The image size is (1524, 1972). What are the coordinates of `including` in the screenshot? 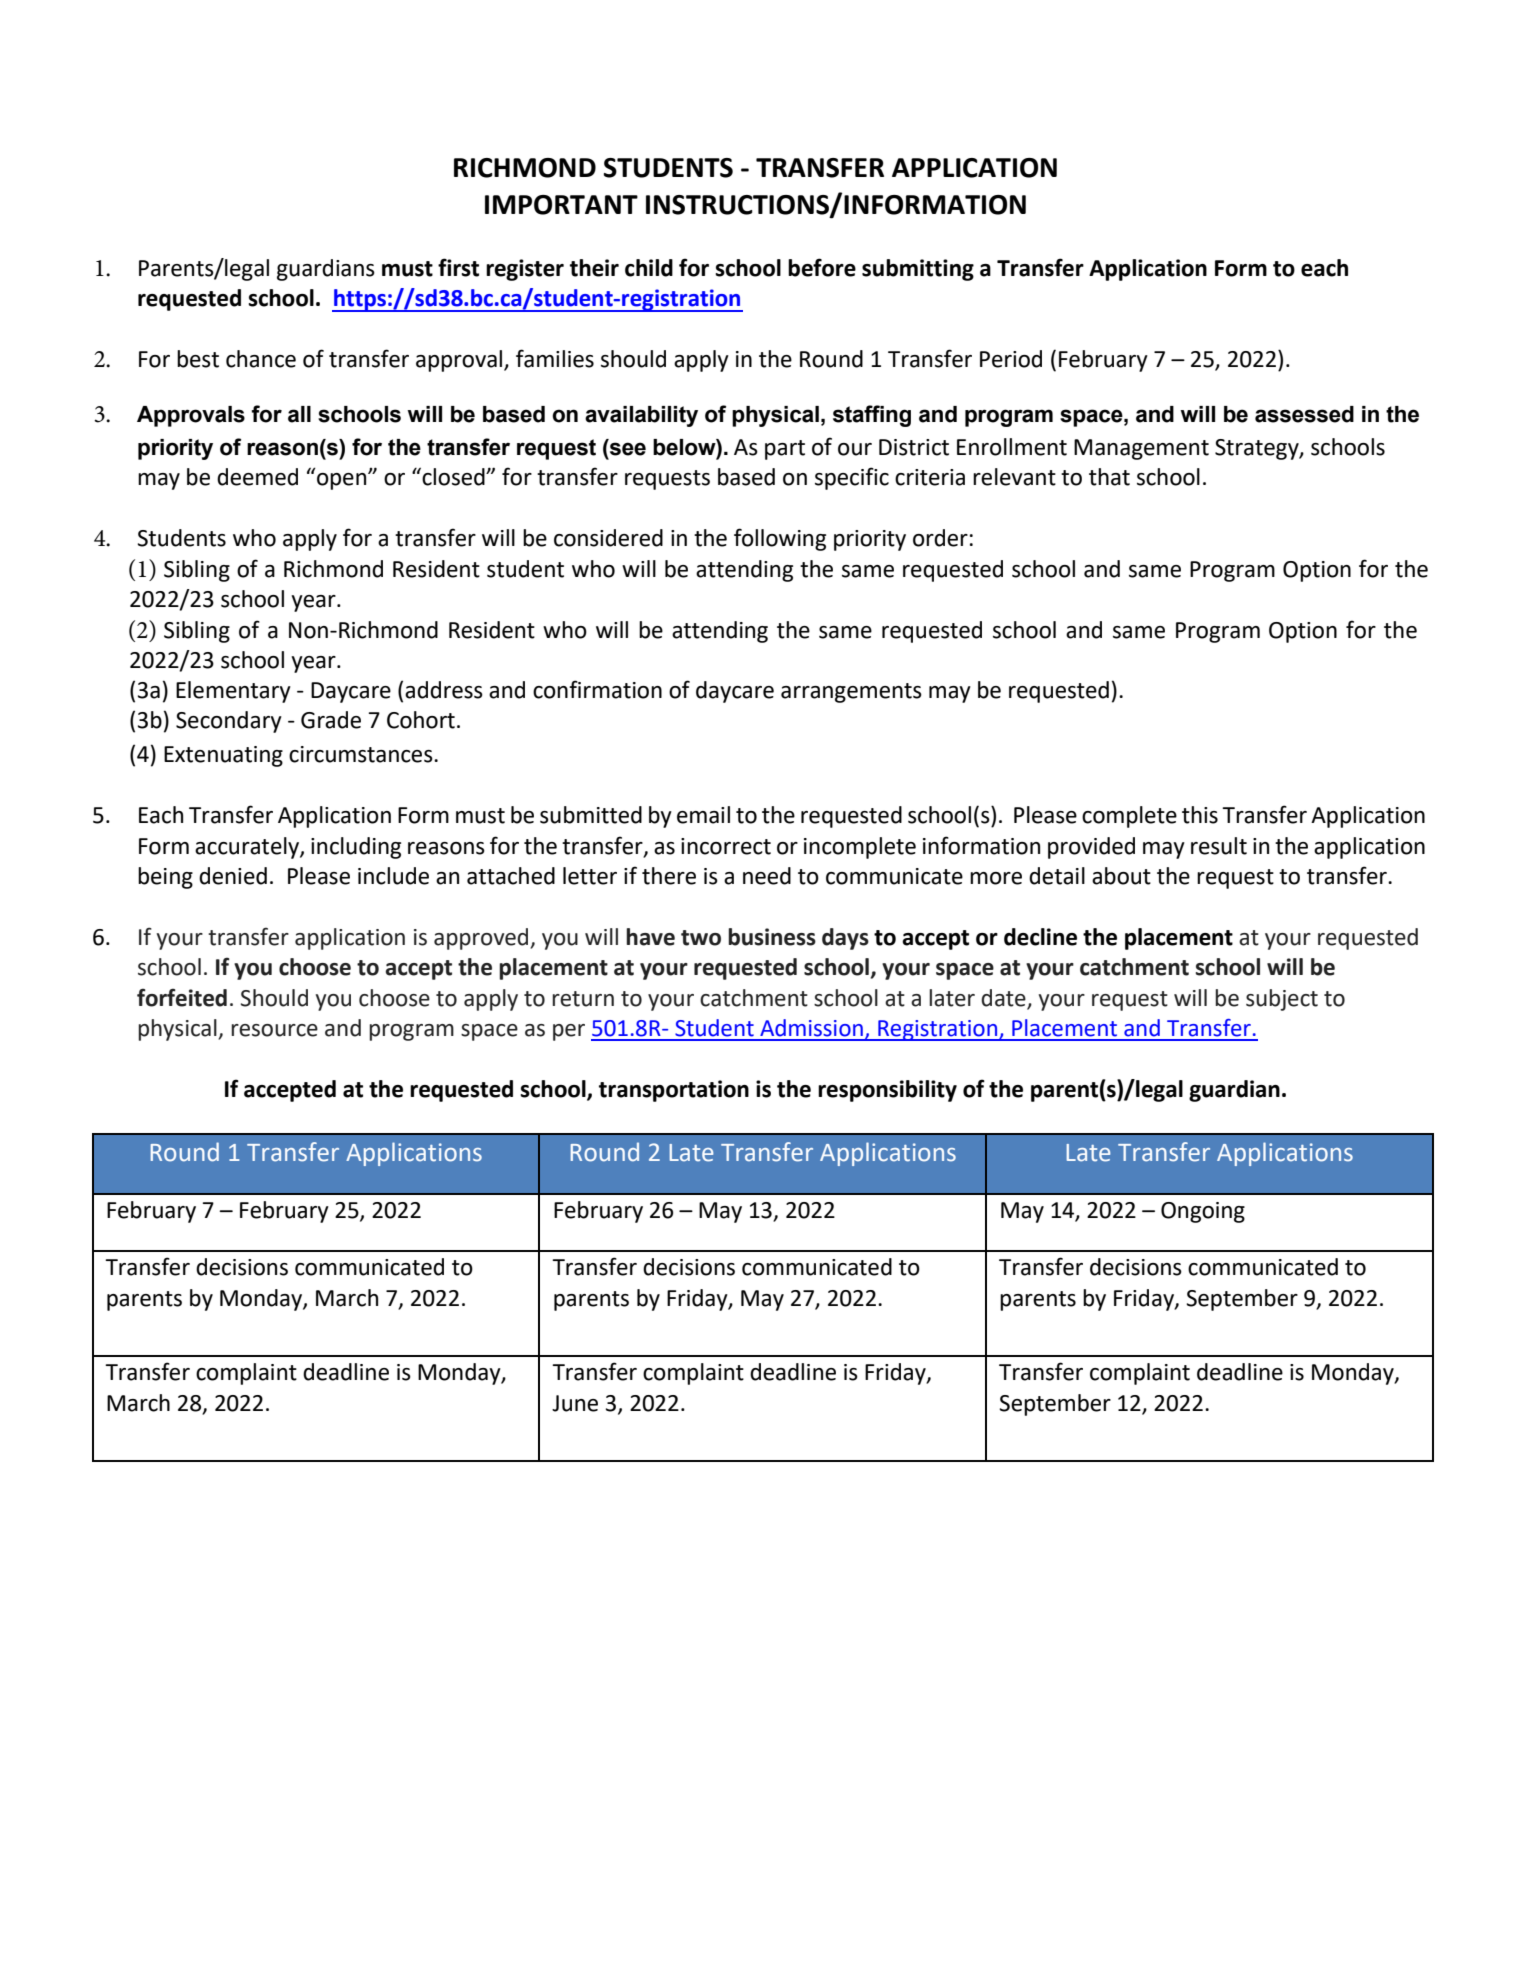 It's located at (356, 848).
